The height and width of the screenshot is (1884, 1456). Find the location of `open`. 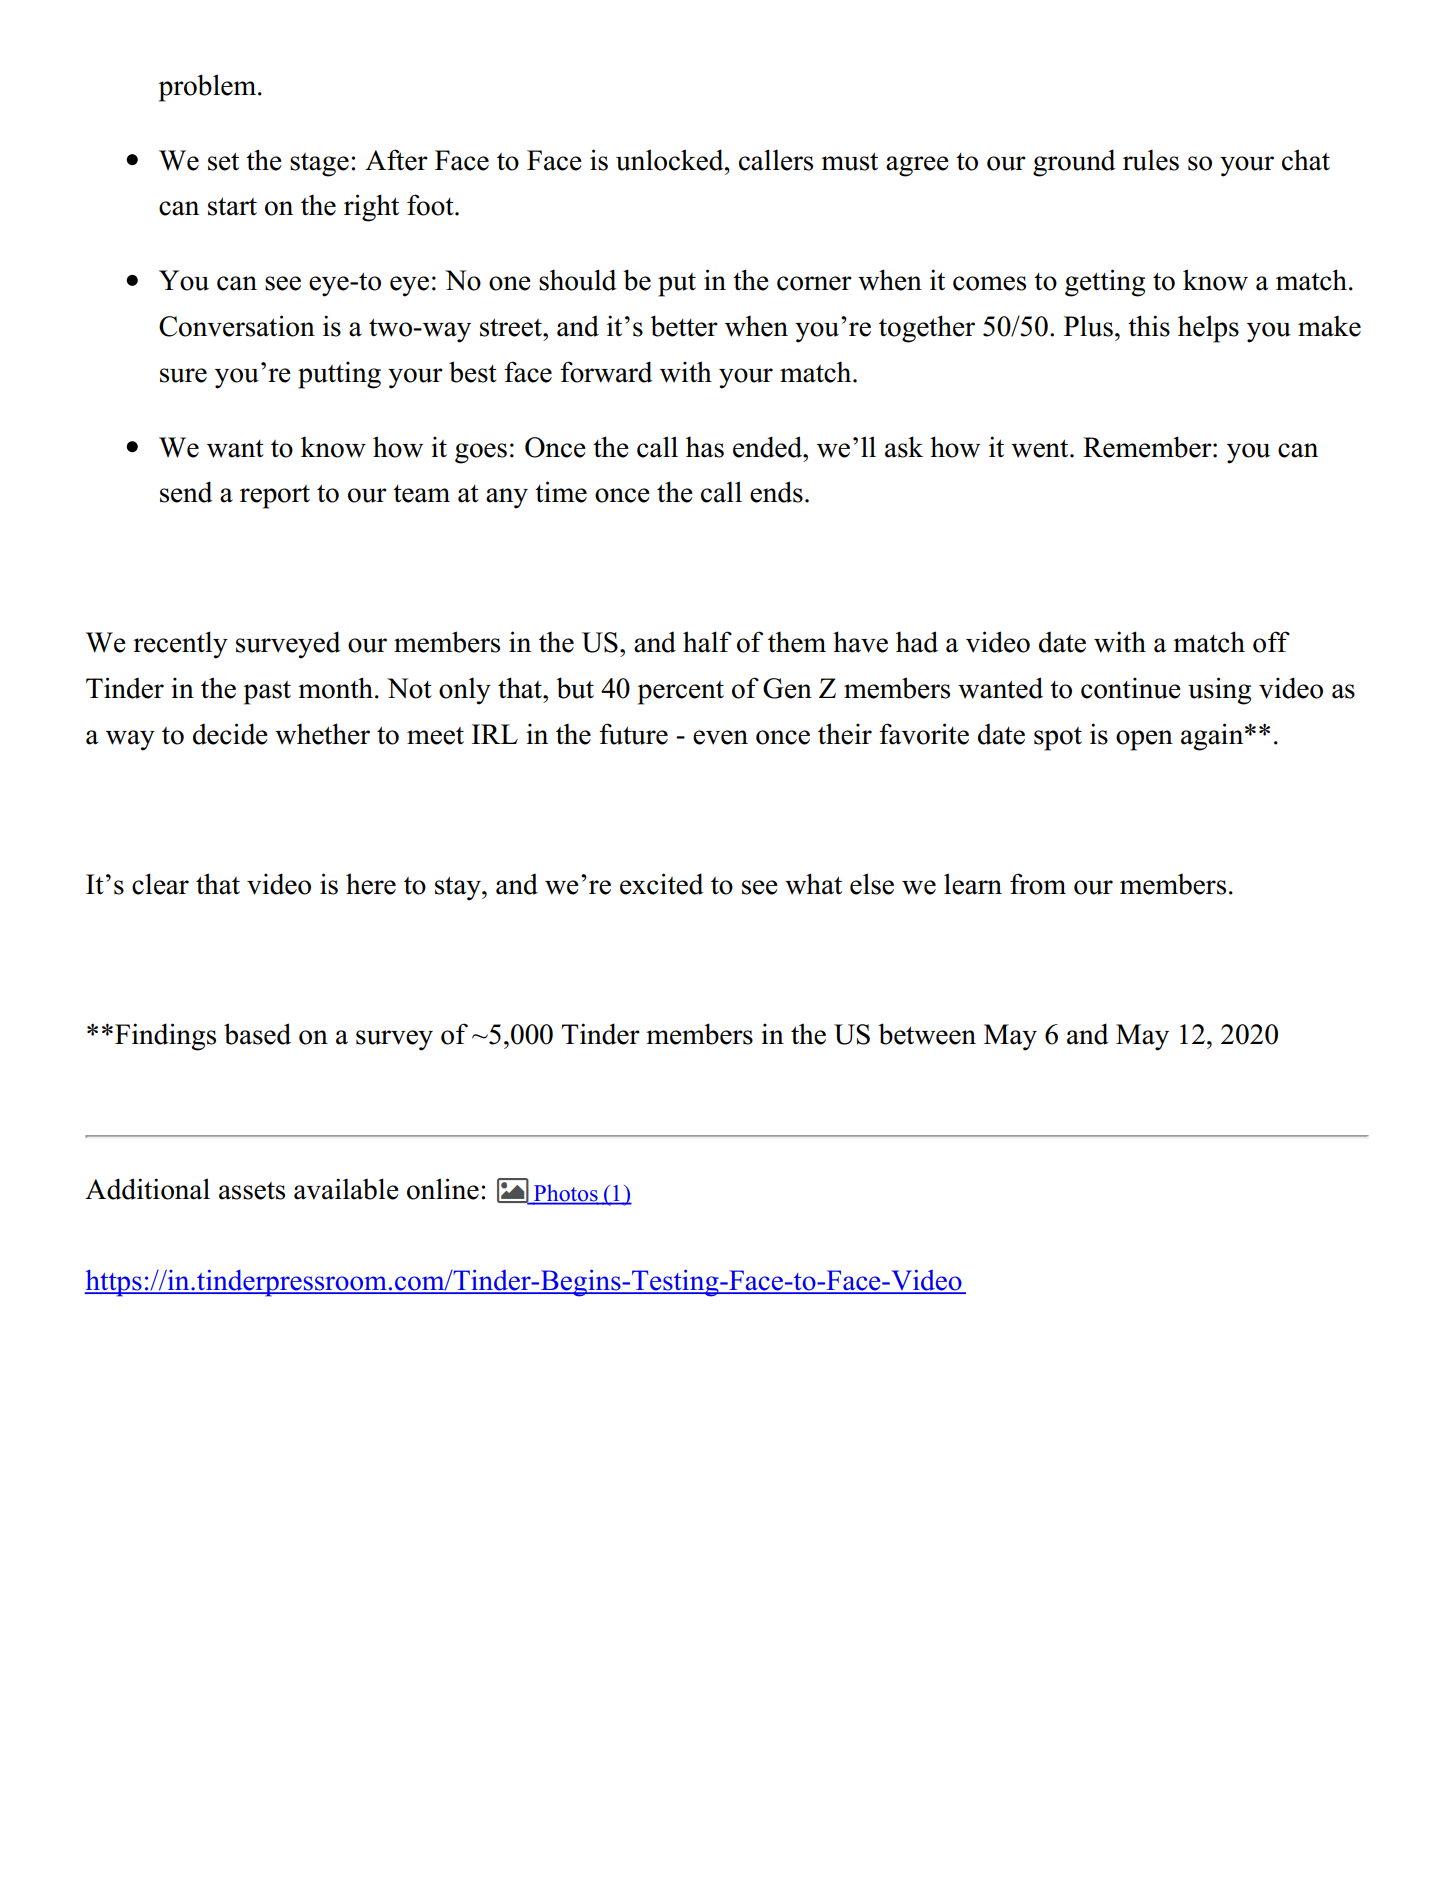

open is located at coordinates (1144, 740).
